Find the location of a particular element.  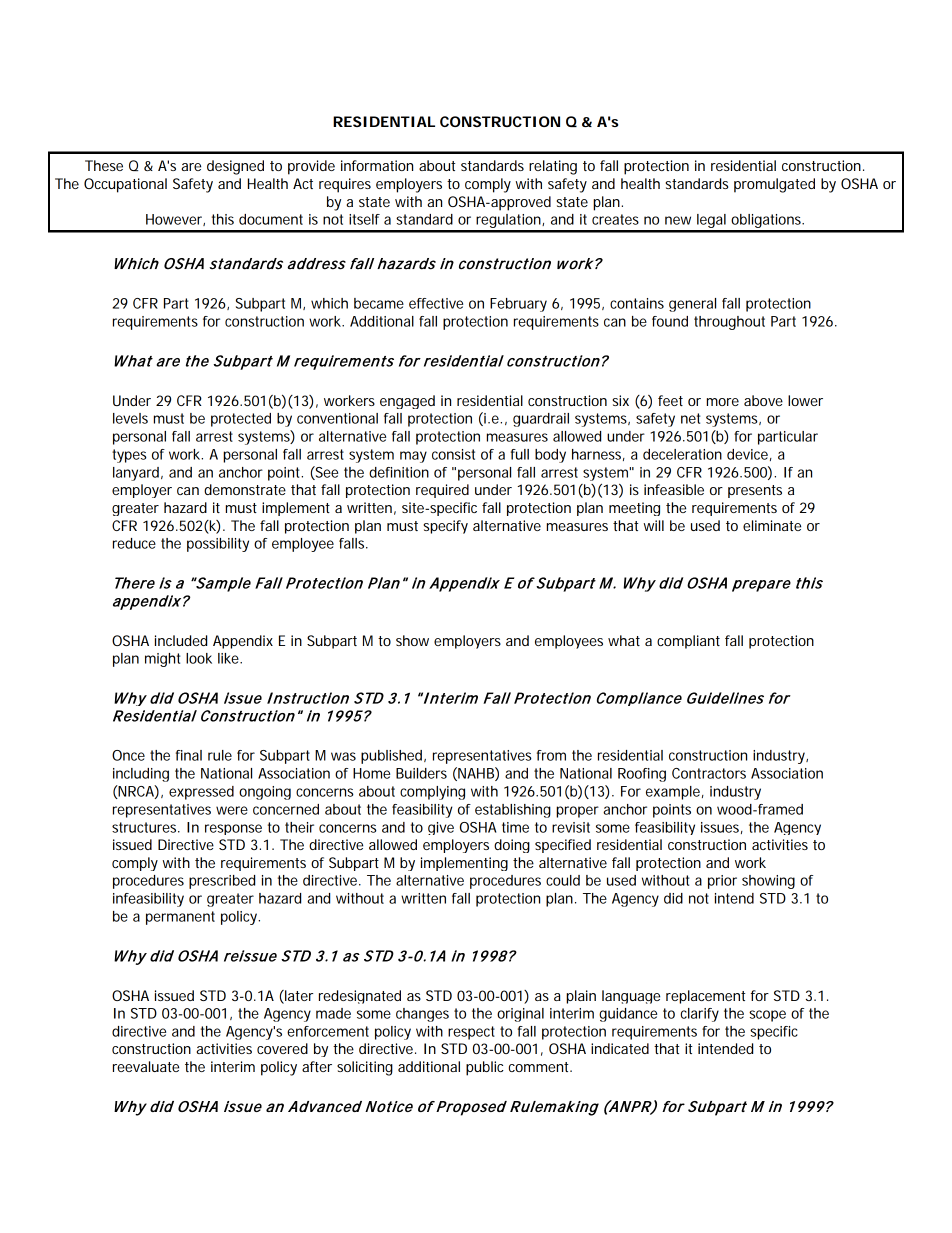

information is located at coordinates (377, 165).
